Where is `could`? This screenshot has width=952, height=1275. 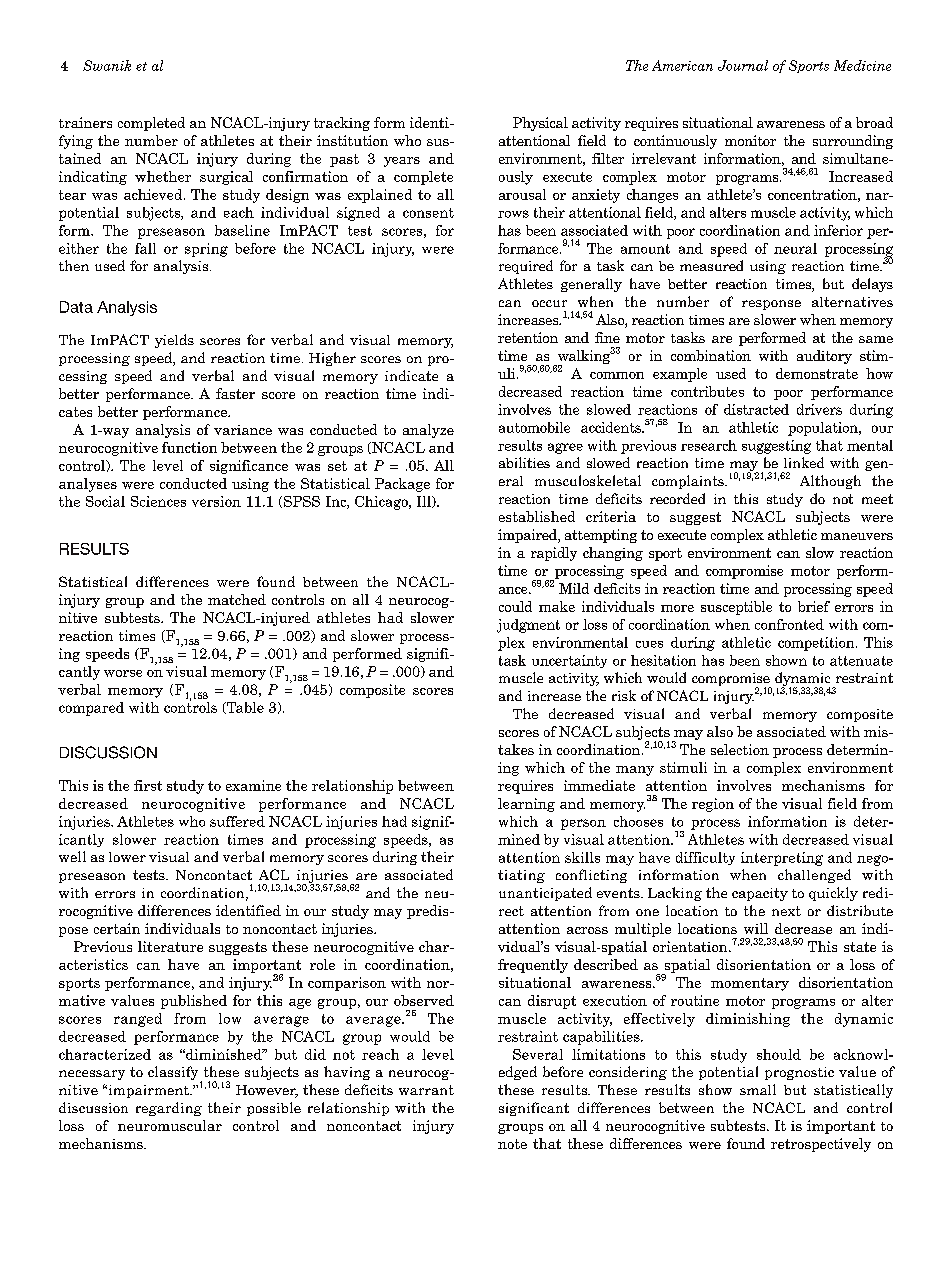
could is located at coordinates (515, 606).
